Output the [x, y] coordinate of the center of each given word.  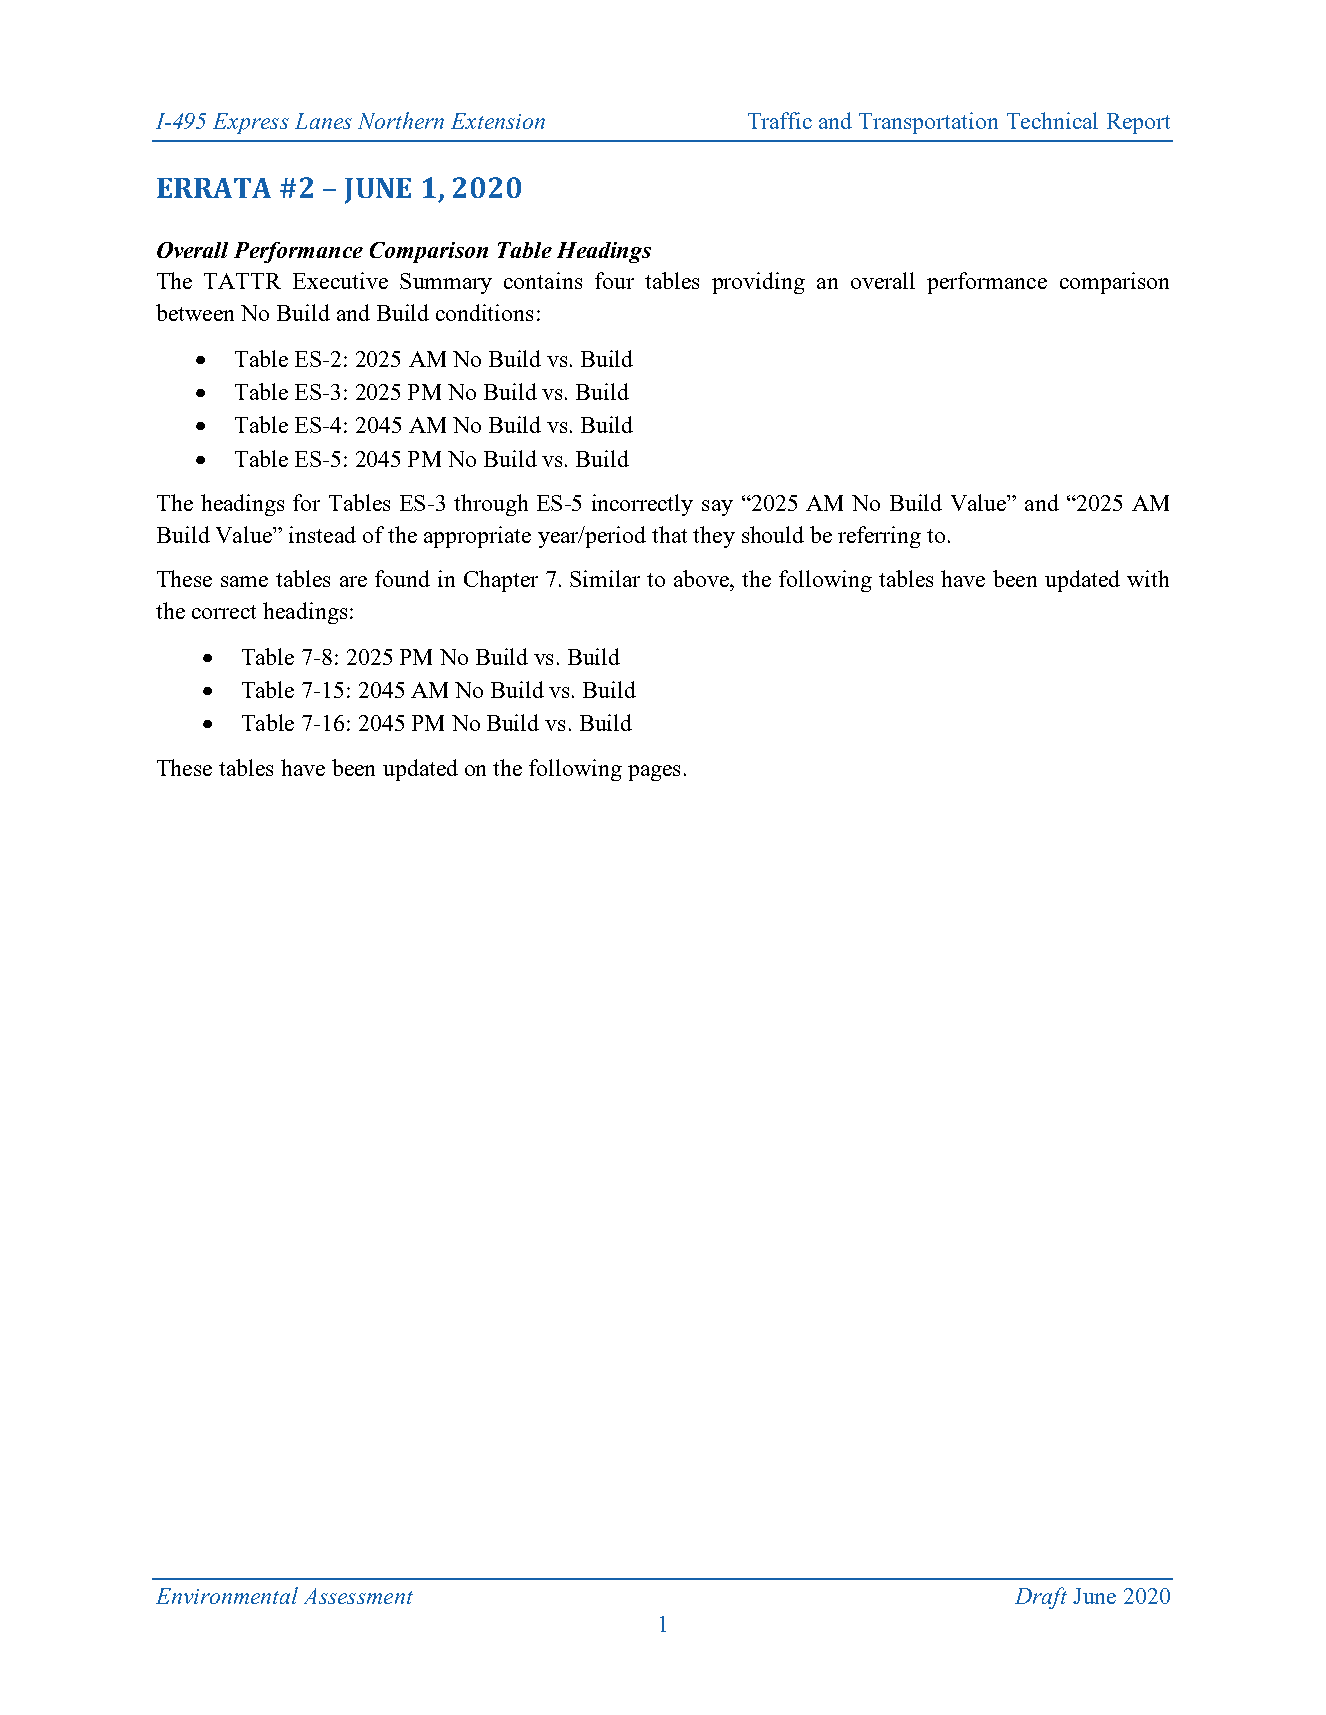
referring [879, 537]
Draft [1041, 1598]
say [717, 508]
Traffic [780, 120]
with [1148, 578]
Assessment [358, 1596]
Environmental [227, 1595]
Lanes [323, 121]
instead [322, 534]
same [244, 581]
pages [654, 773]
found [402, 578]
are [353, 581]
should [773, 534]
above [703, 578]
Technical [1052, 120]
